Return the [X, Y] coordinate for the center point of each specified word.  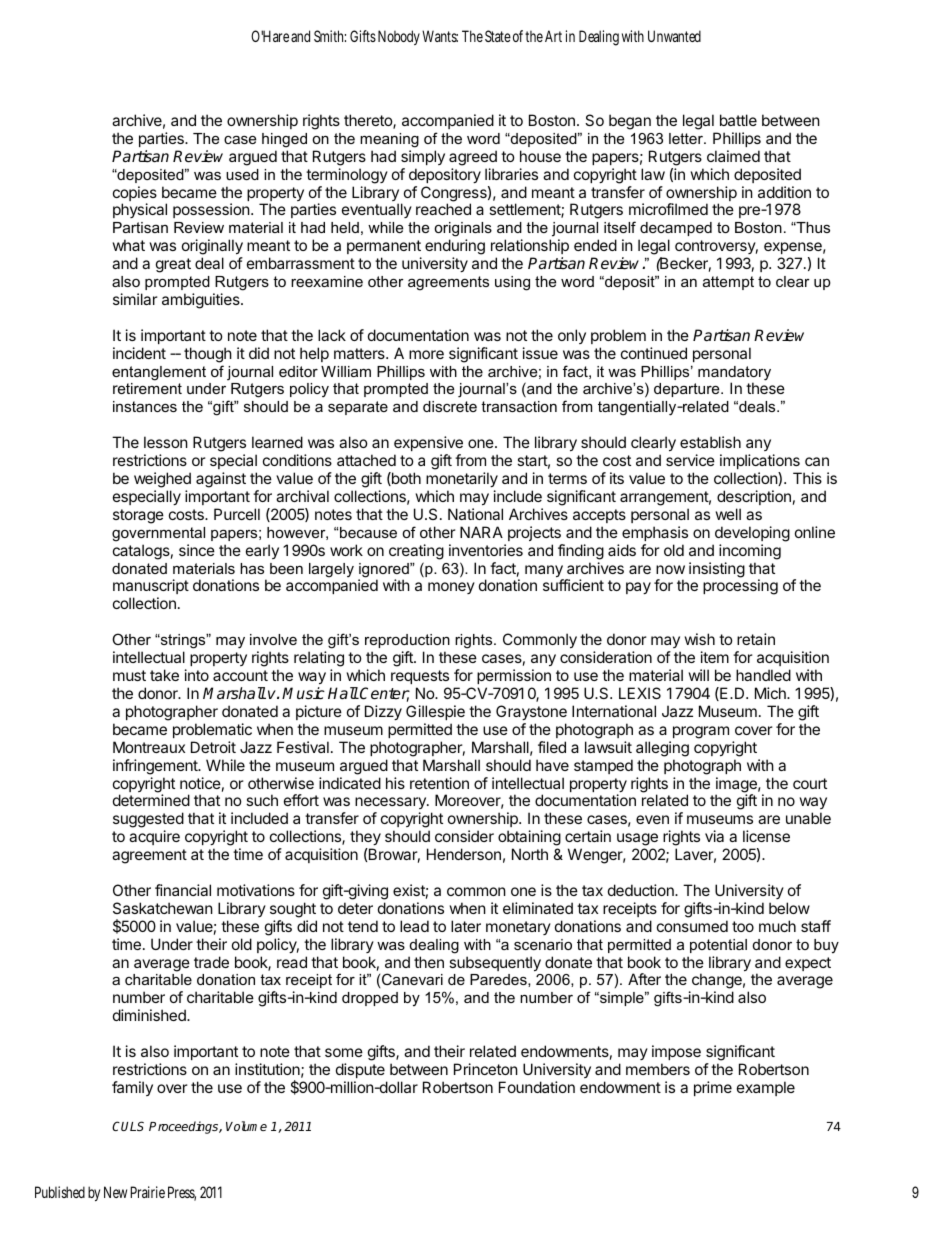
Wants [440, 36]
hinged [284, 140]
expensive [428, 443]
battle [738, 120]
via [714, 836]
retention [439, 783]
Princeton [486, 1069]
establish [710, 442]
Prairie [147, 1192]
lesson [166, 442]
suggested [148, 821]
